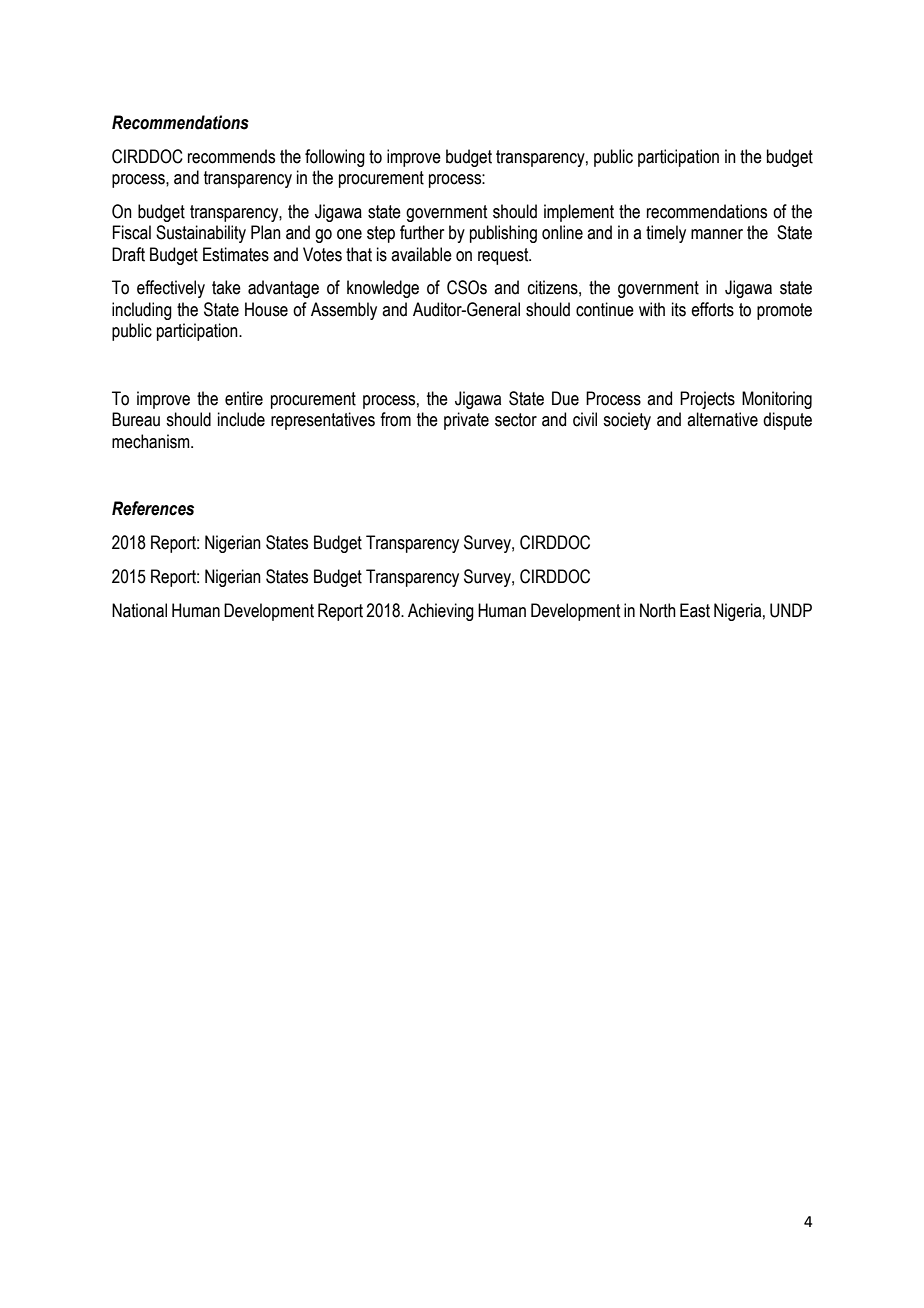 The height and width of the document is (1308, 924). I want to click on available, so click(421, 254).
